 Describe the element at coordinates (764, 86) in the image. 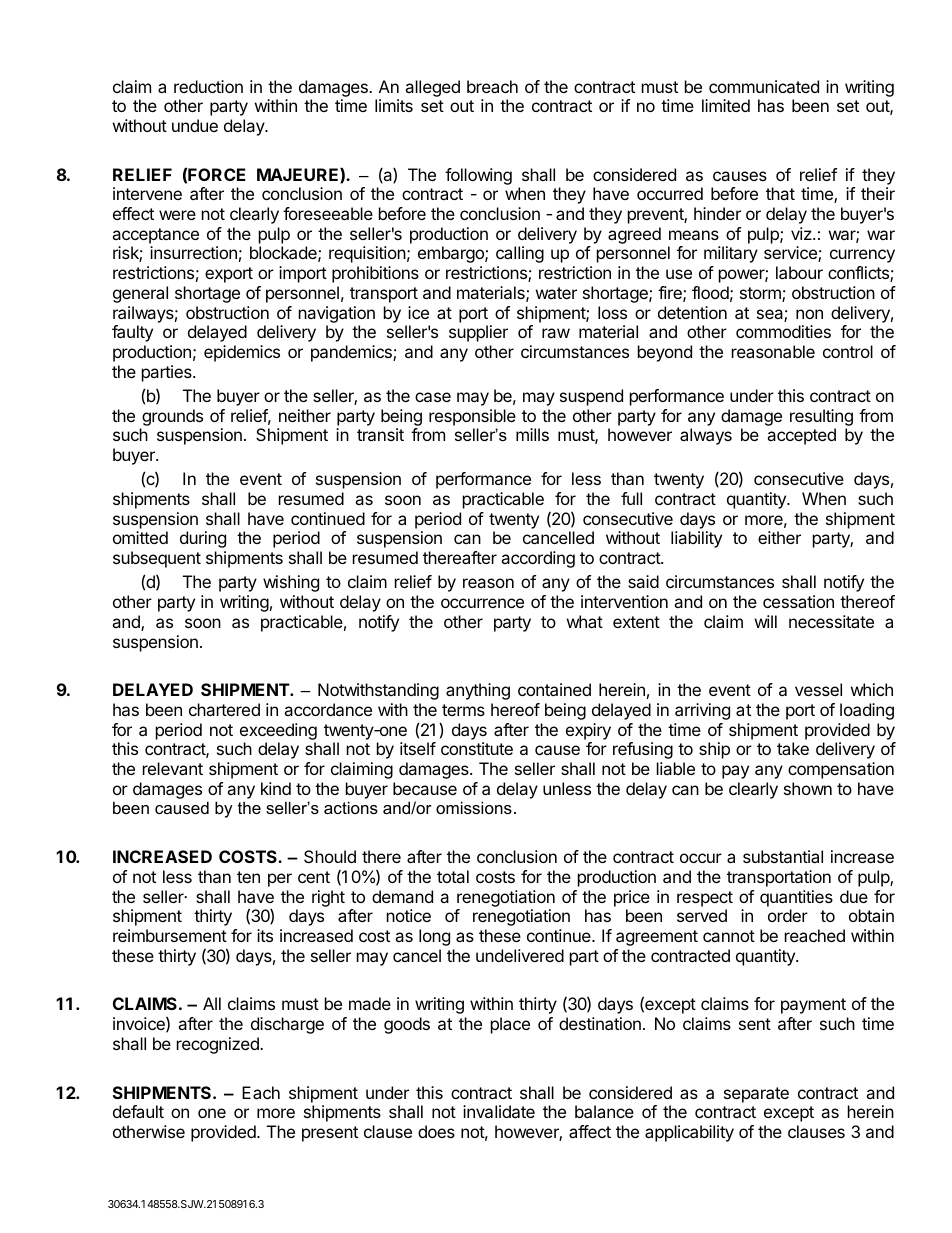

I see `communicated` at that location.
